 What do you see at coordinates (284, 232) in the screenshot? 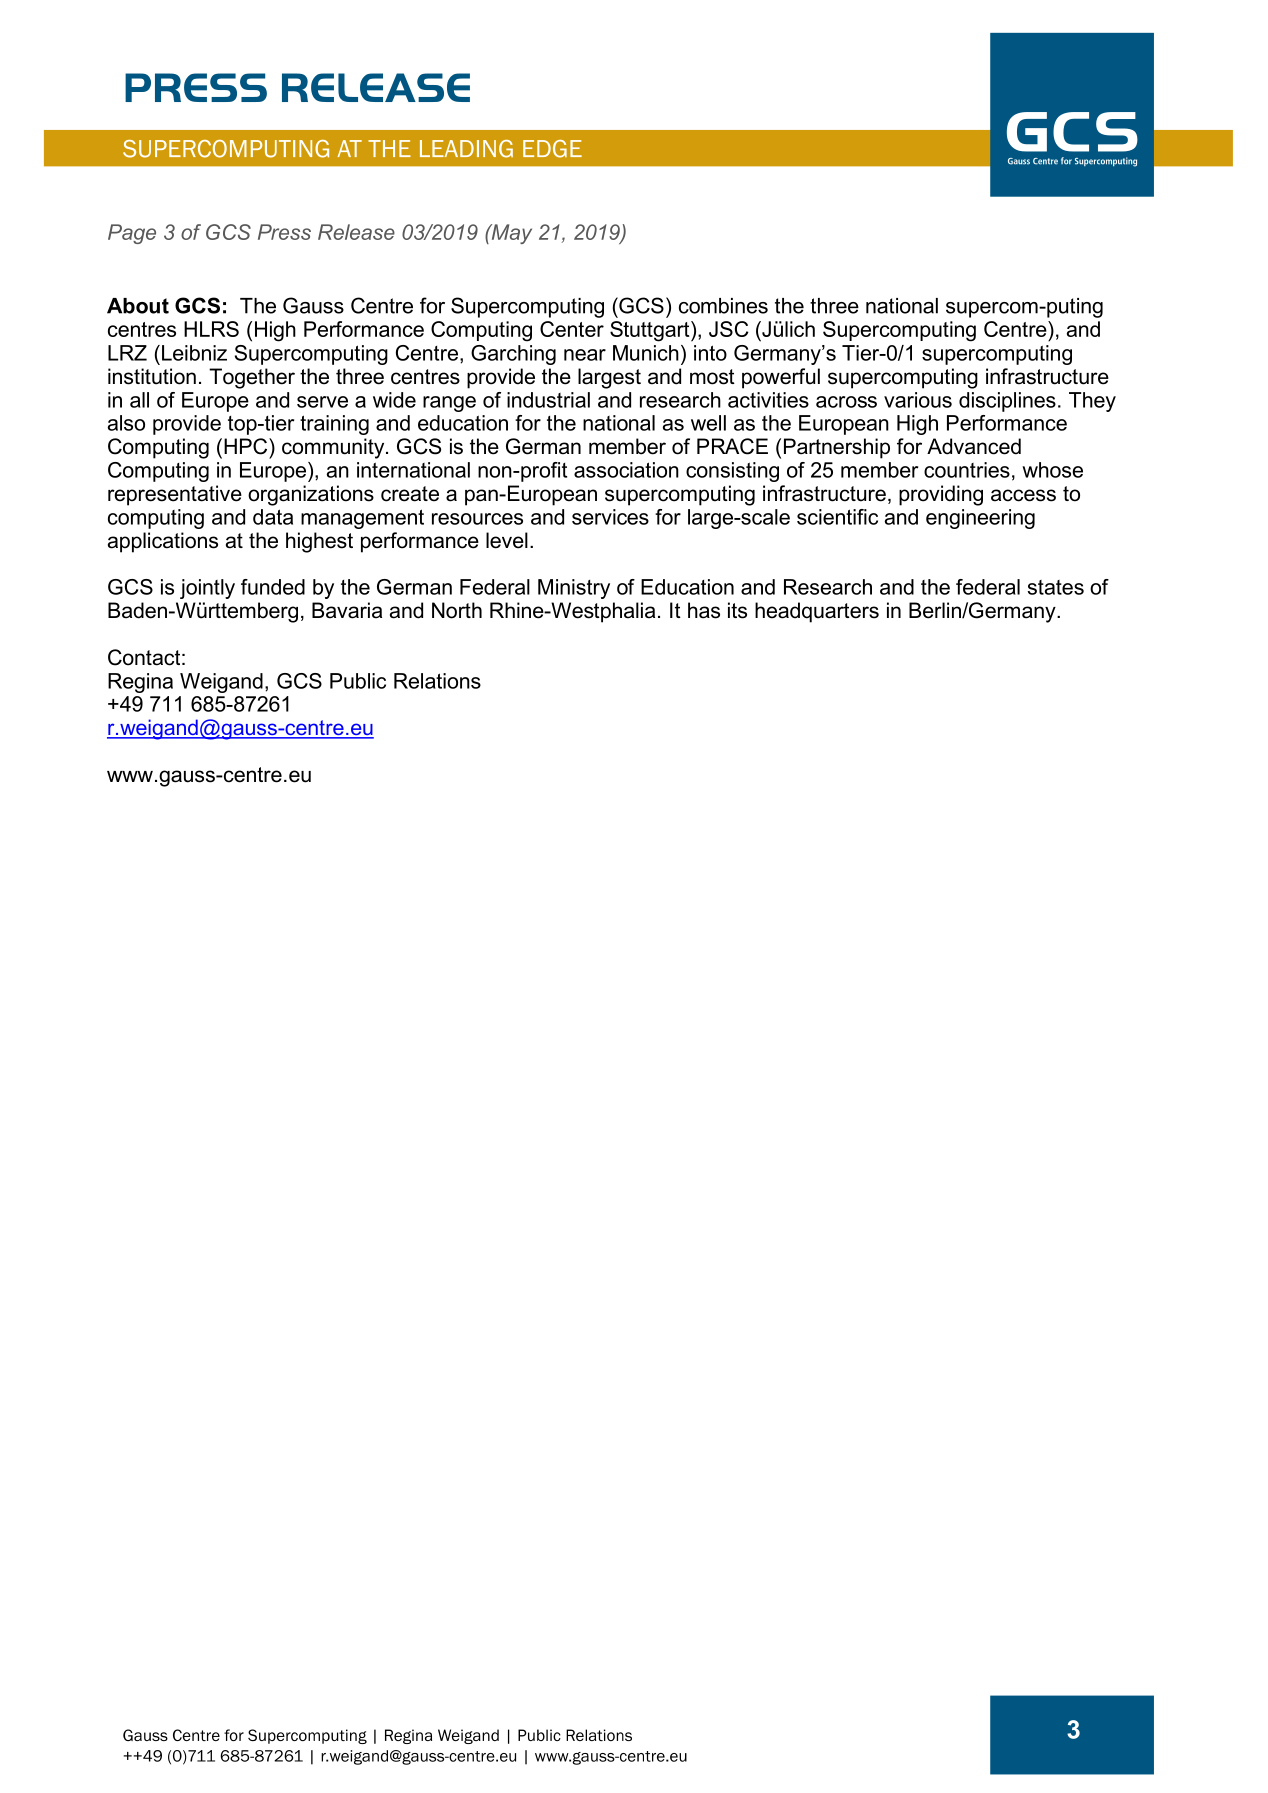
I see `Press` at bounding box center [284, 232].
